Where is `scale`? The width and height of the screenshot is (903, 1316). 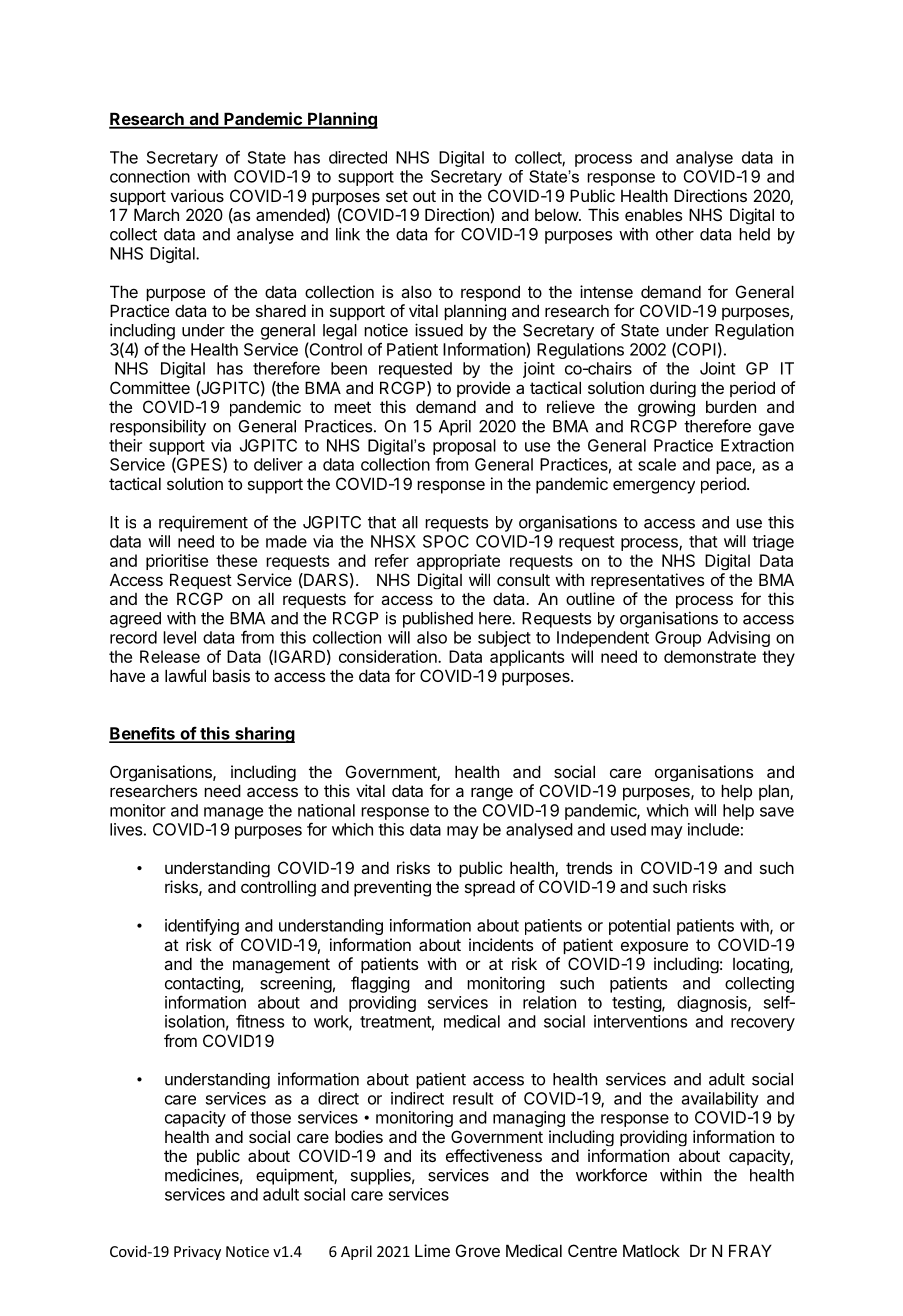
scale is located at coordinates (657, 464).
